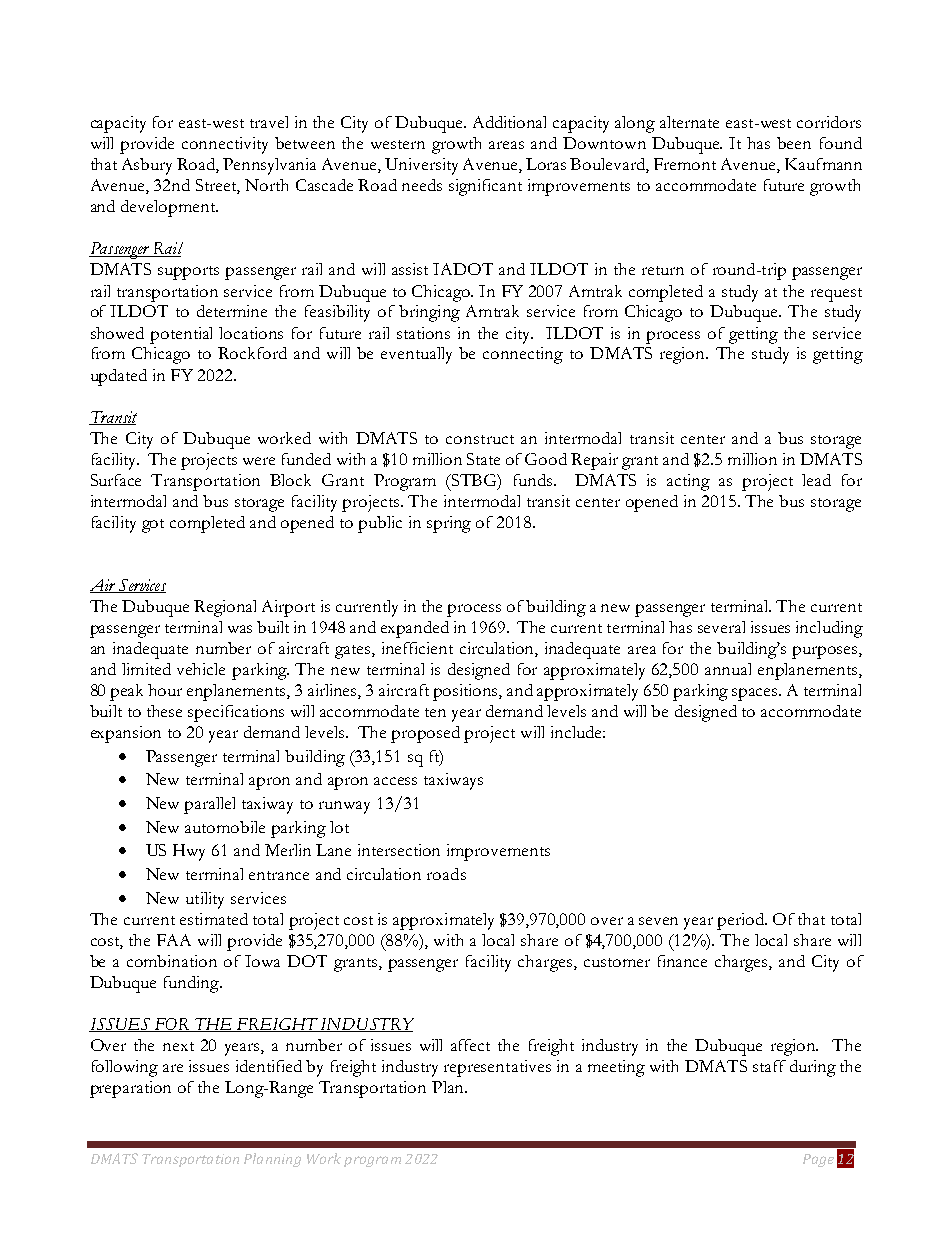 This document has height=1233, width=952. I want to click on vehicle, so click(201, 669).
